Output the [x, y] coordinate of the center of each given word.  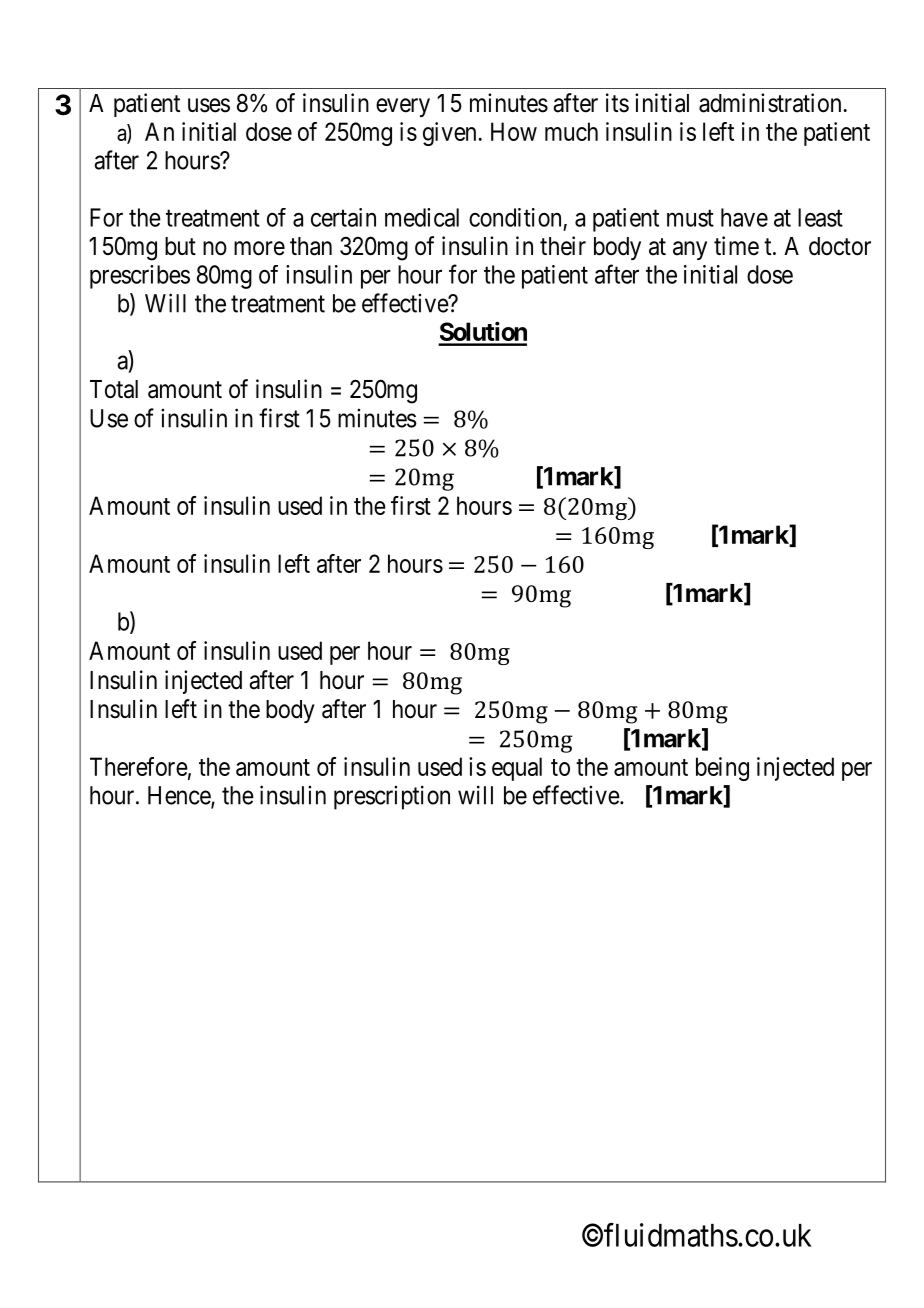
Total [114, 389]
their [563, 246]
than [311, 246]
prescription [392, 797]
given [449, 134]
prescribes [140, 277]
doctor [840, 246]
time [736, 246]
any [690, 250]
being [722, 769]
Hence [180, 796]
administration [770, 103]
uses [209, 105]
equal [517, 769]
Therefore [139, 766]
